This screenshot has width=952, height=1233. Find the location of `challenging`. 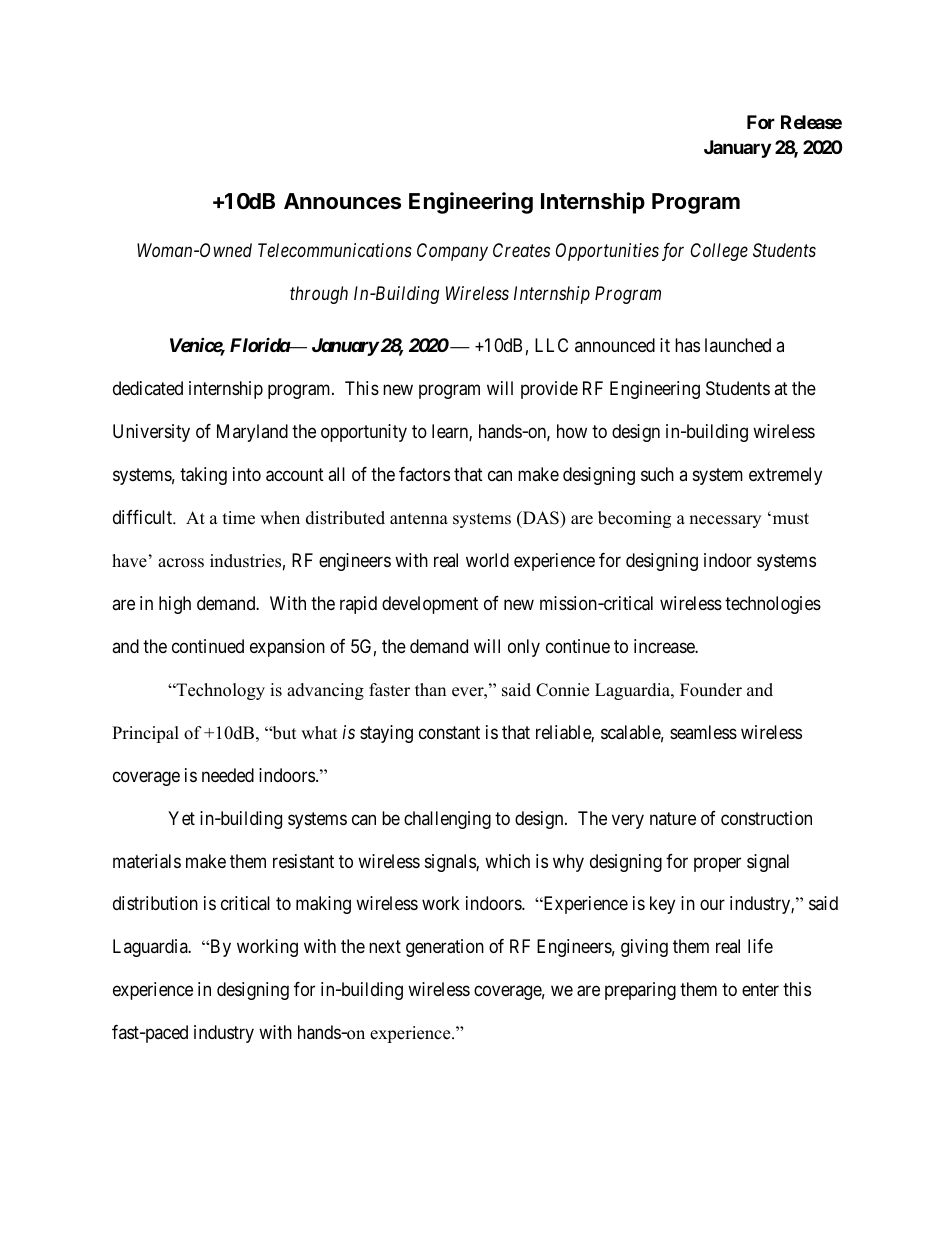

challenging is located at coordinates (447, 820).
